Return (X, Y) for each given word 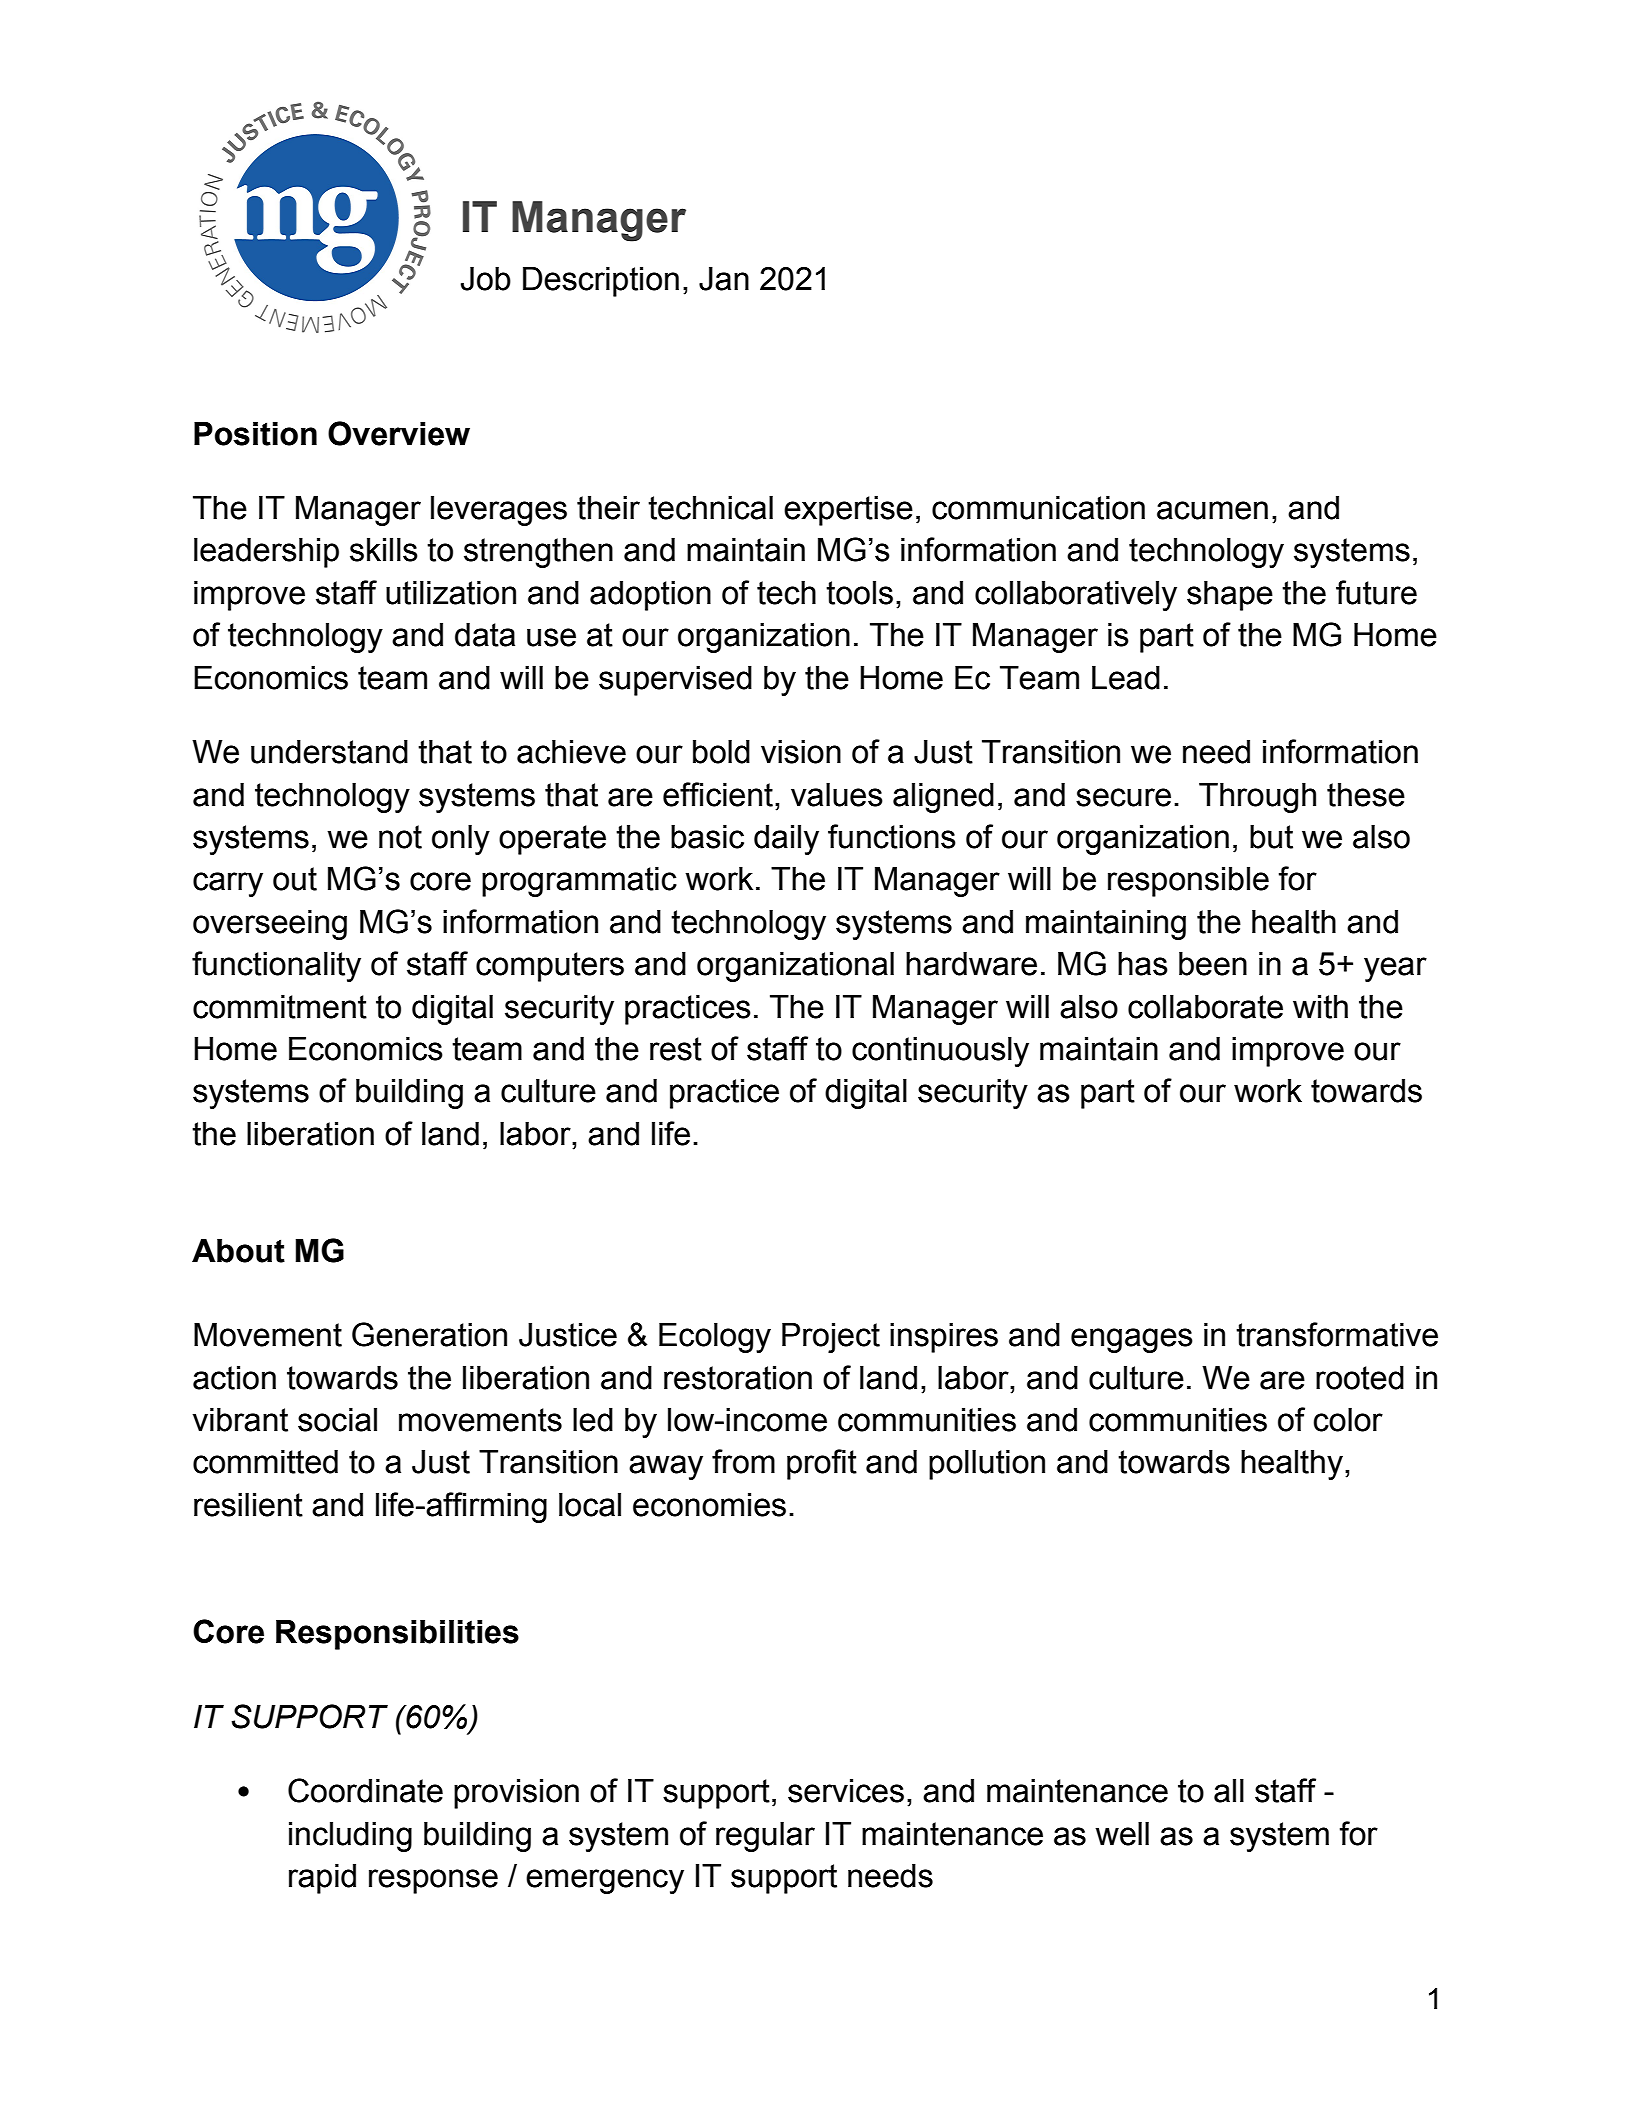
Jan (724, 279)
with (1320, 1007)
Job (486, 279)
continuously (940, 1052)
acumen (1212, 510)
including (350, 1837)
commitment (280, 1007)
